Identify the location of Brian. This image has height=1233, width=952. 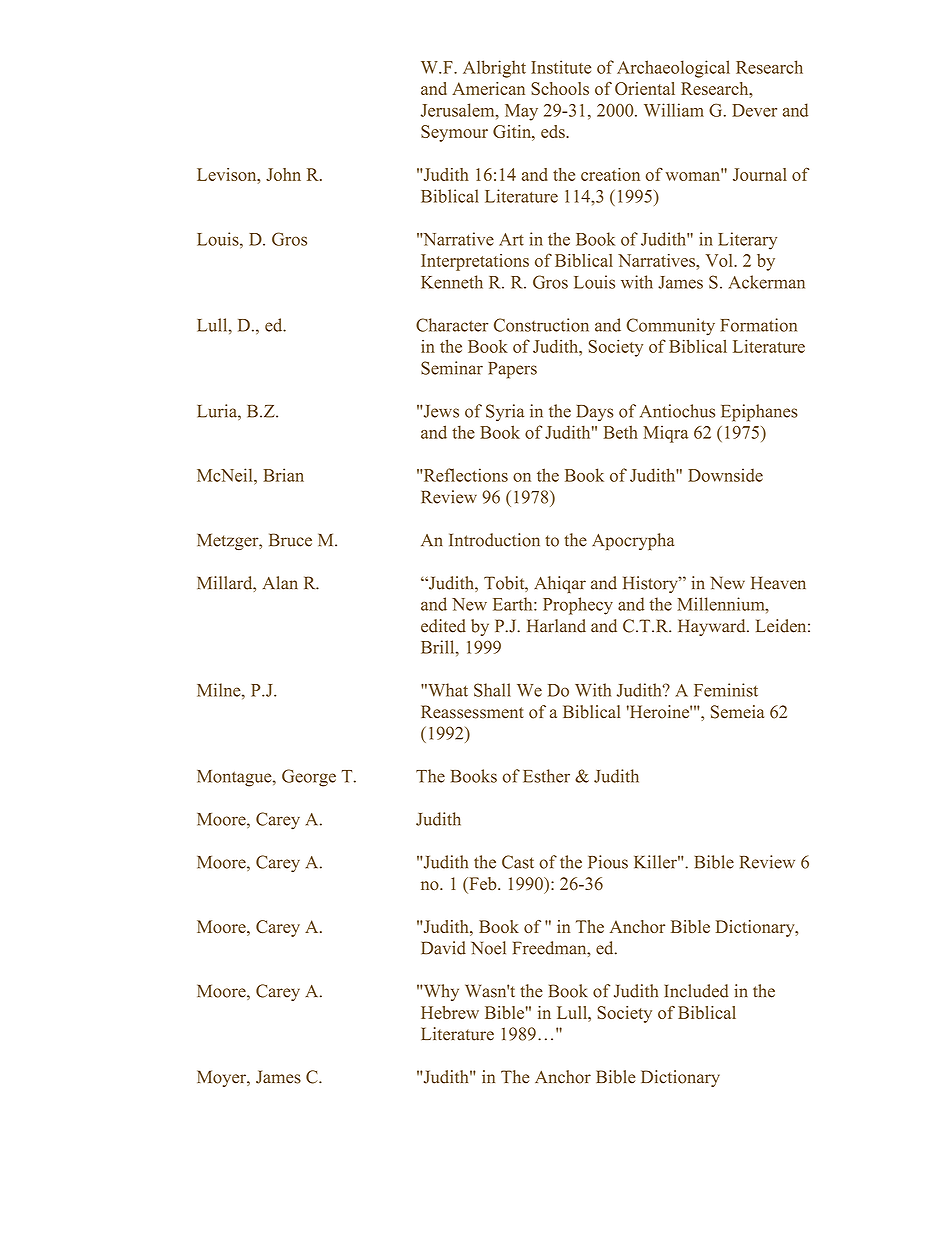
(283, 475).
